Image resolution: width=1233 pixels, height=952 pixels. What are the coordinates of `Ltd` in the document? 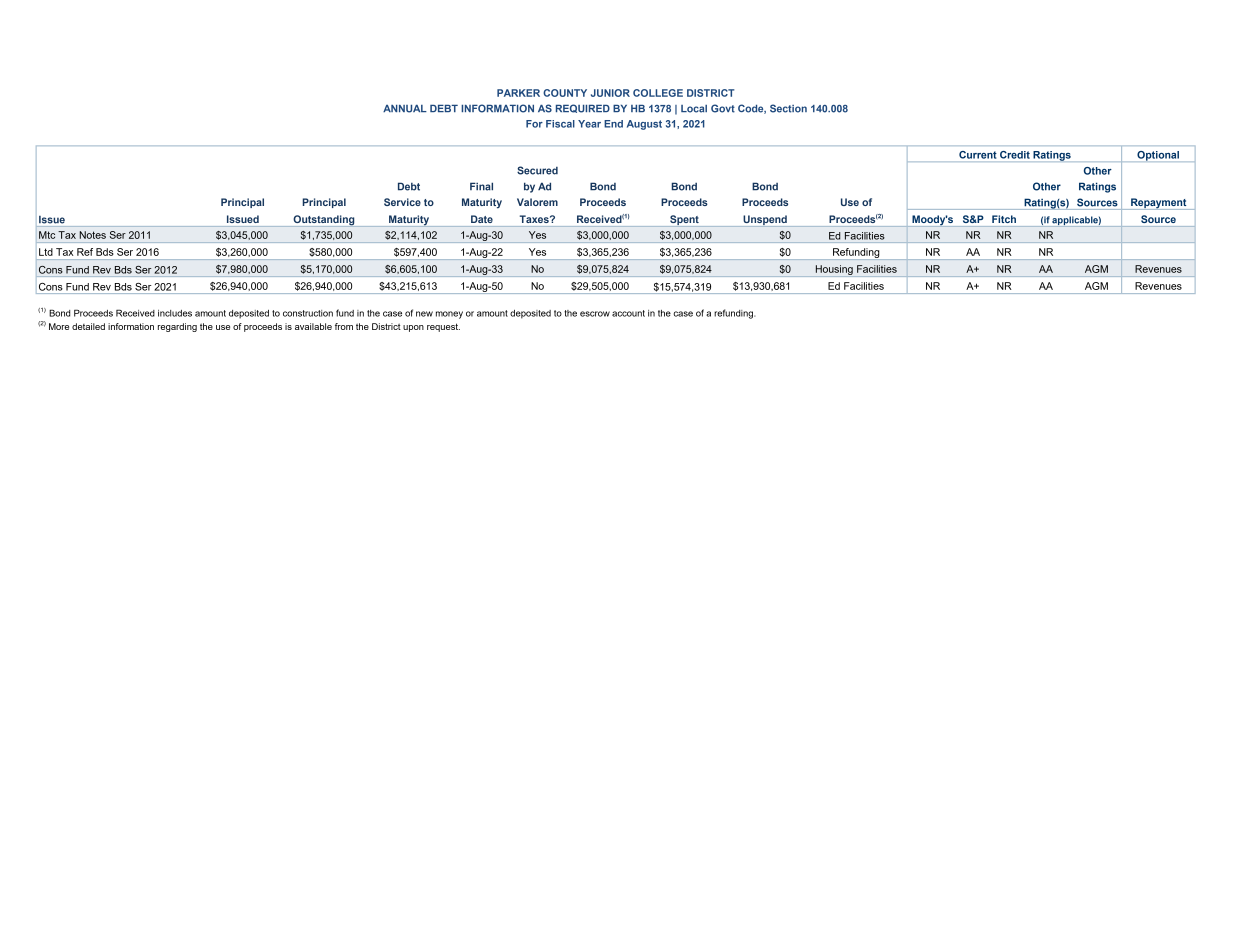 It's located at (46, 252).
